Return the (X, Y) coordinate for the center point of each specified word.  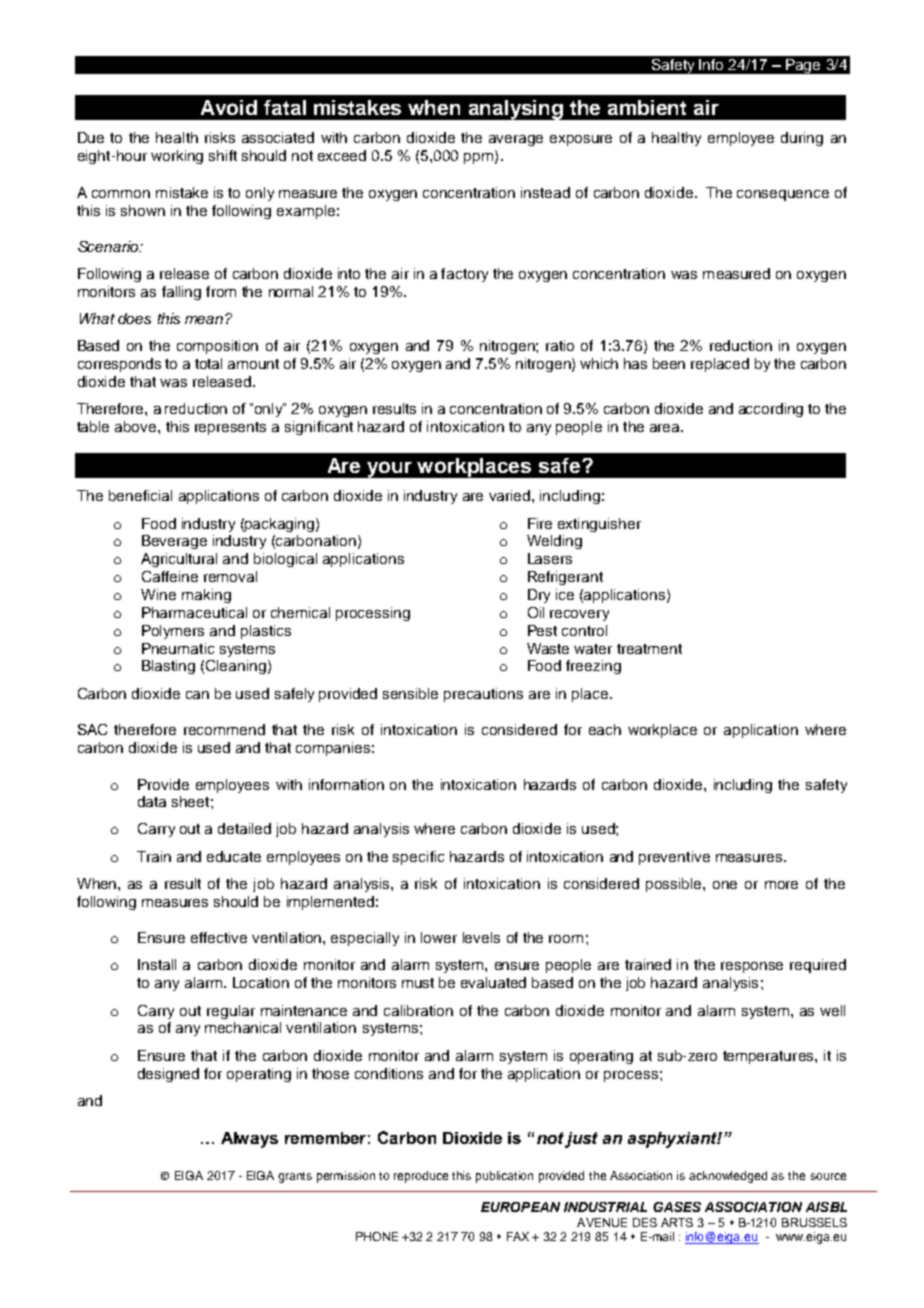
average (516, 140)
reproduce (421, 1177)
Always (249, 1140)
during (802, 139)
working (177, 157)
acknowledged (728, 1177)
